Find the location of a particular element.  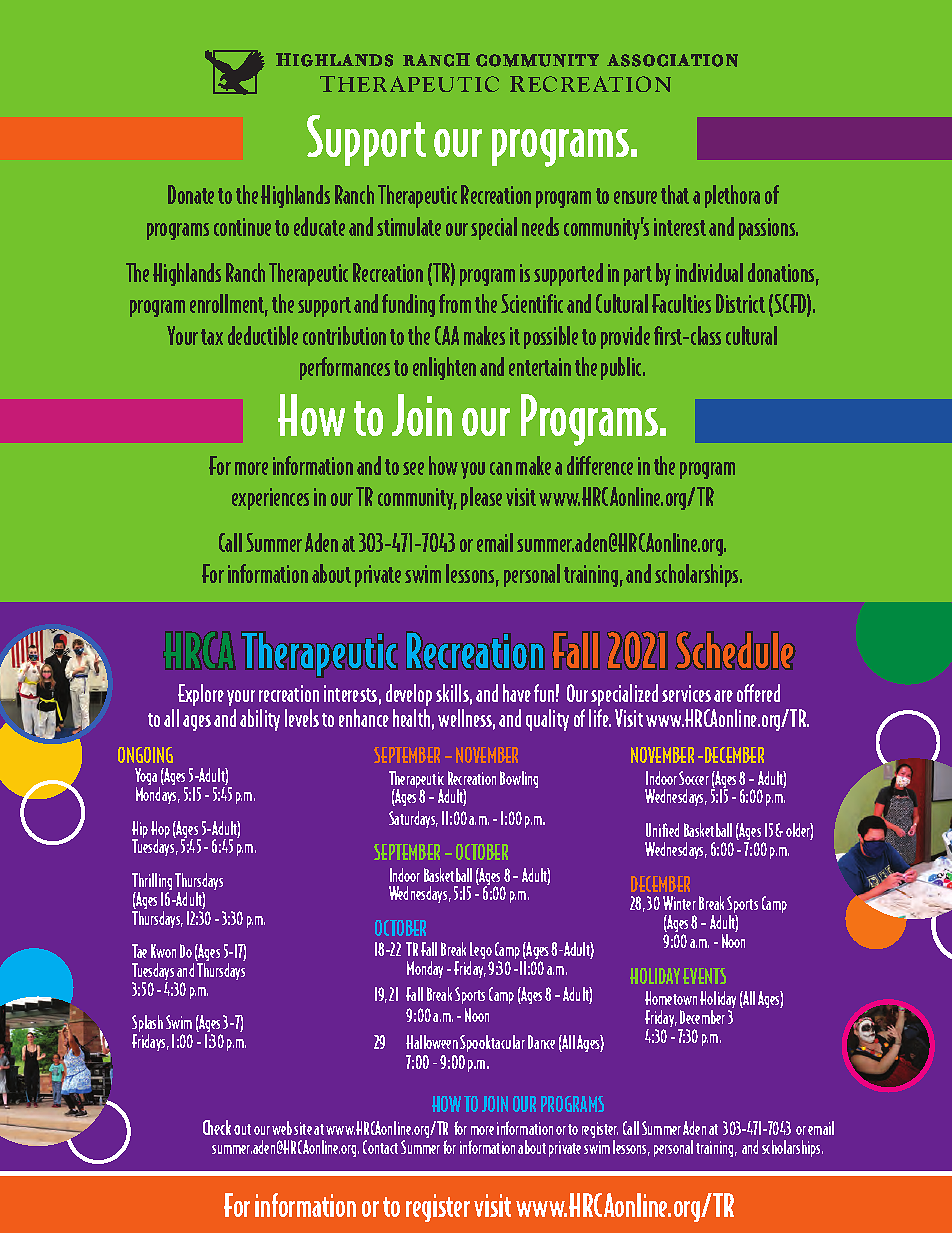

that is located at coordinates (675, 194).
